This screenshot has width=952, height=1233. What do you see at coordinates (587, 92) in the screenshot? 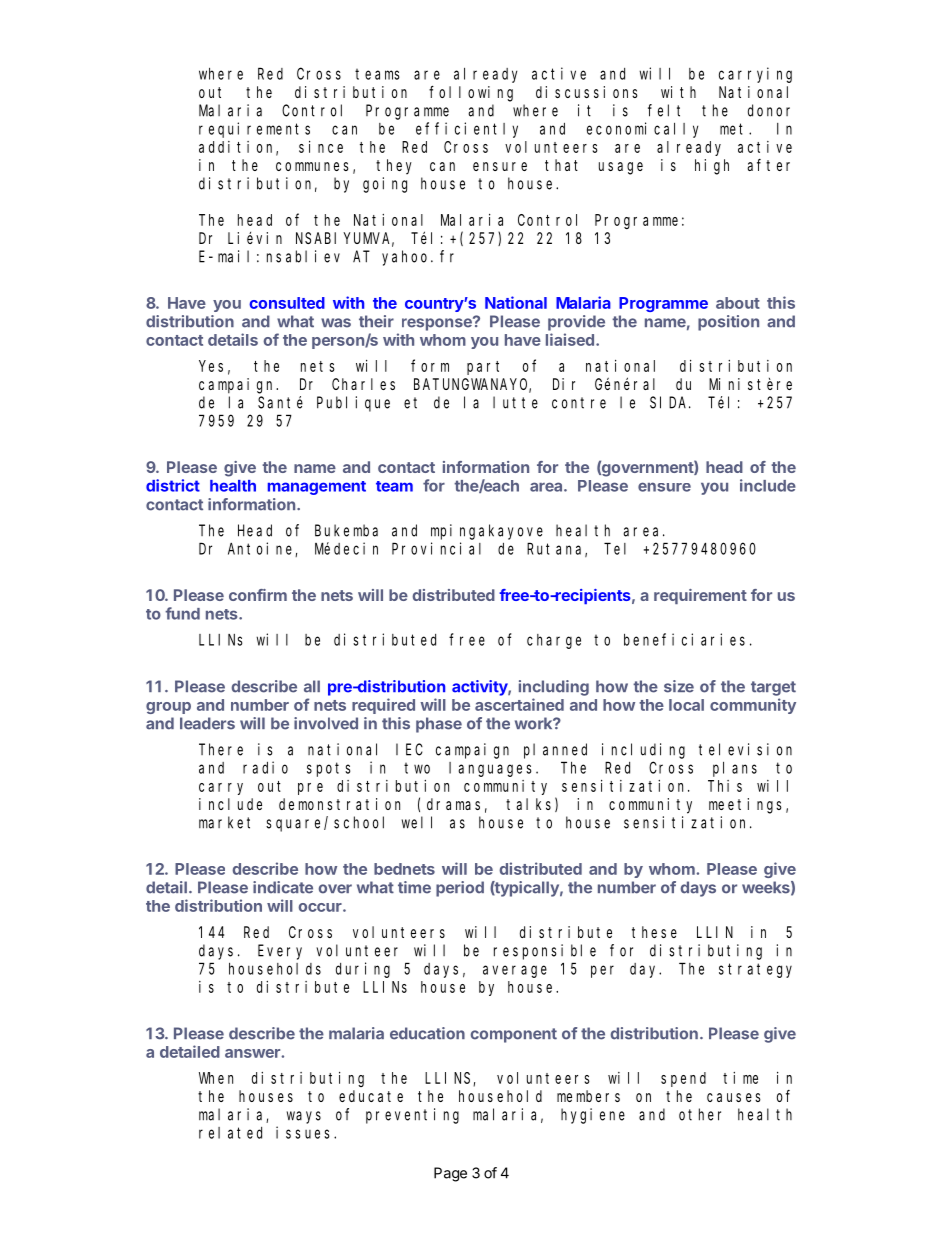
I see `discussions` at bounding box center [587, 92].
